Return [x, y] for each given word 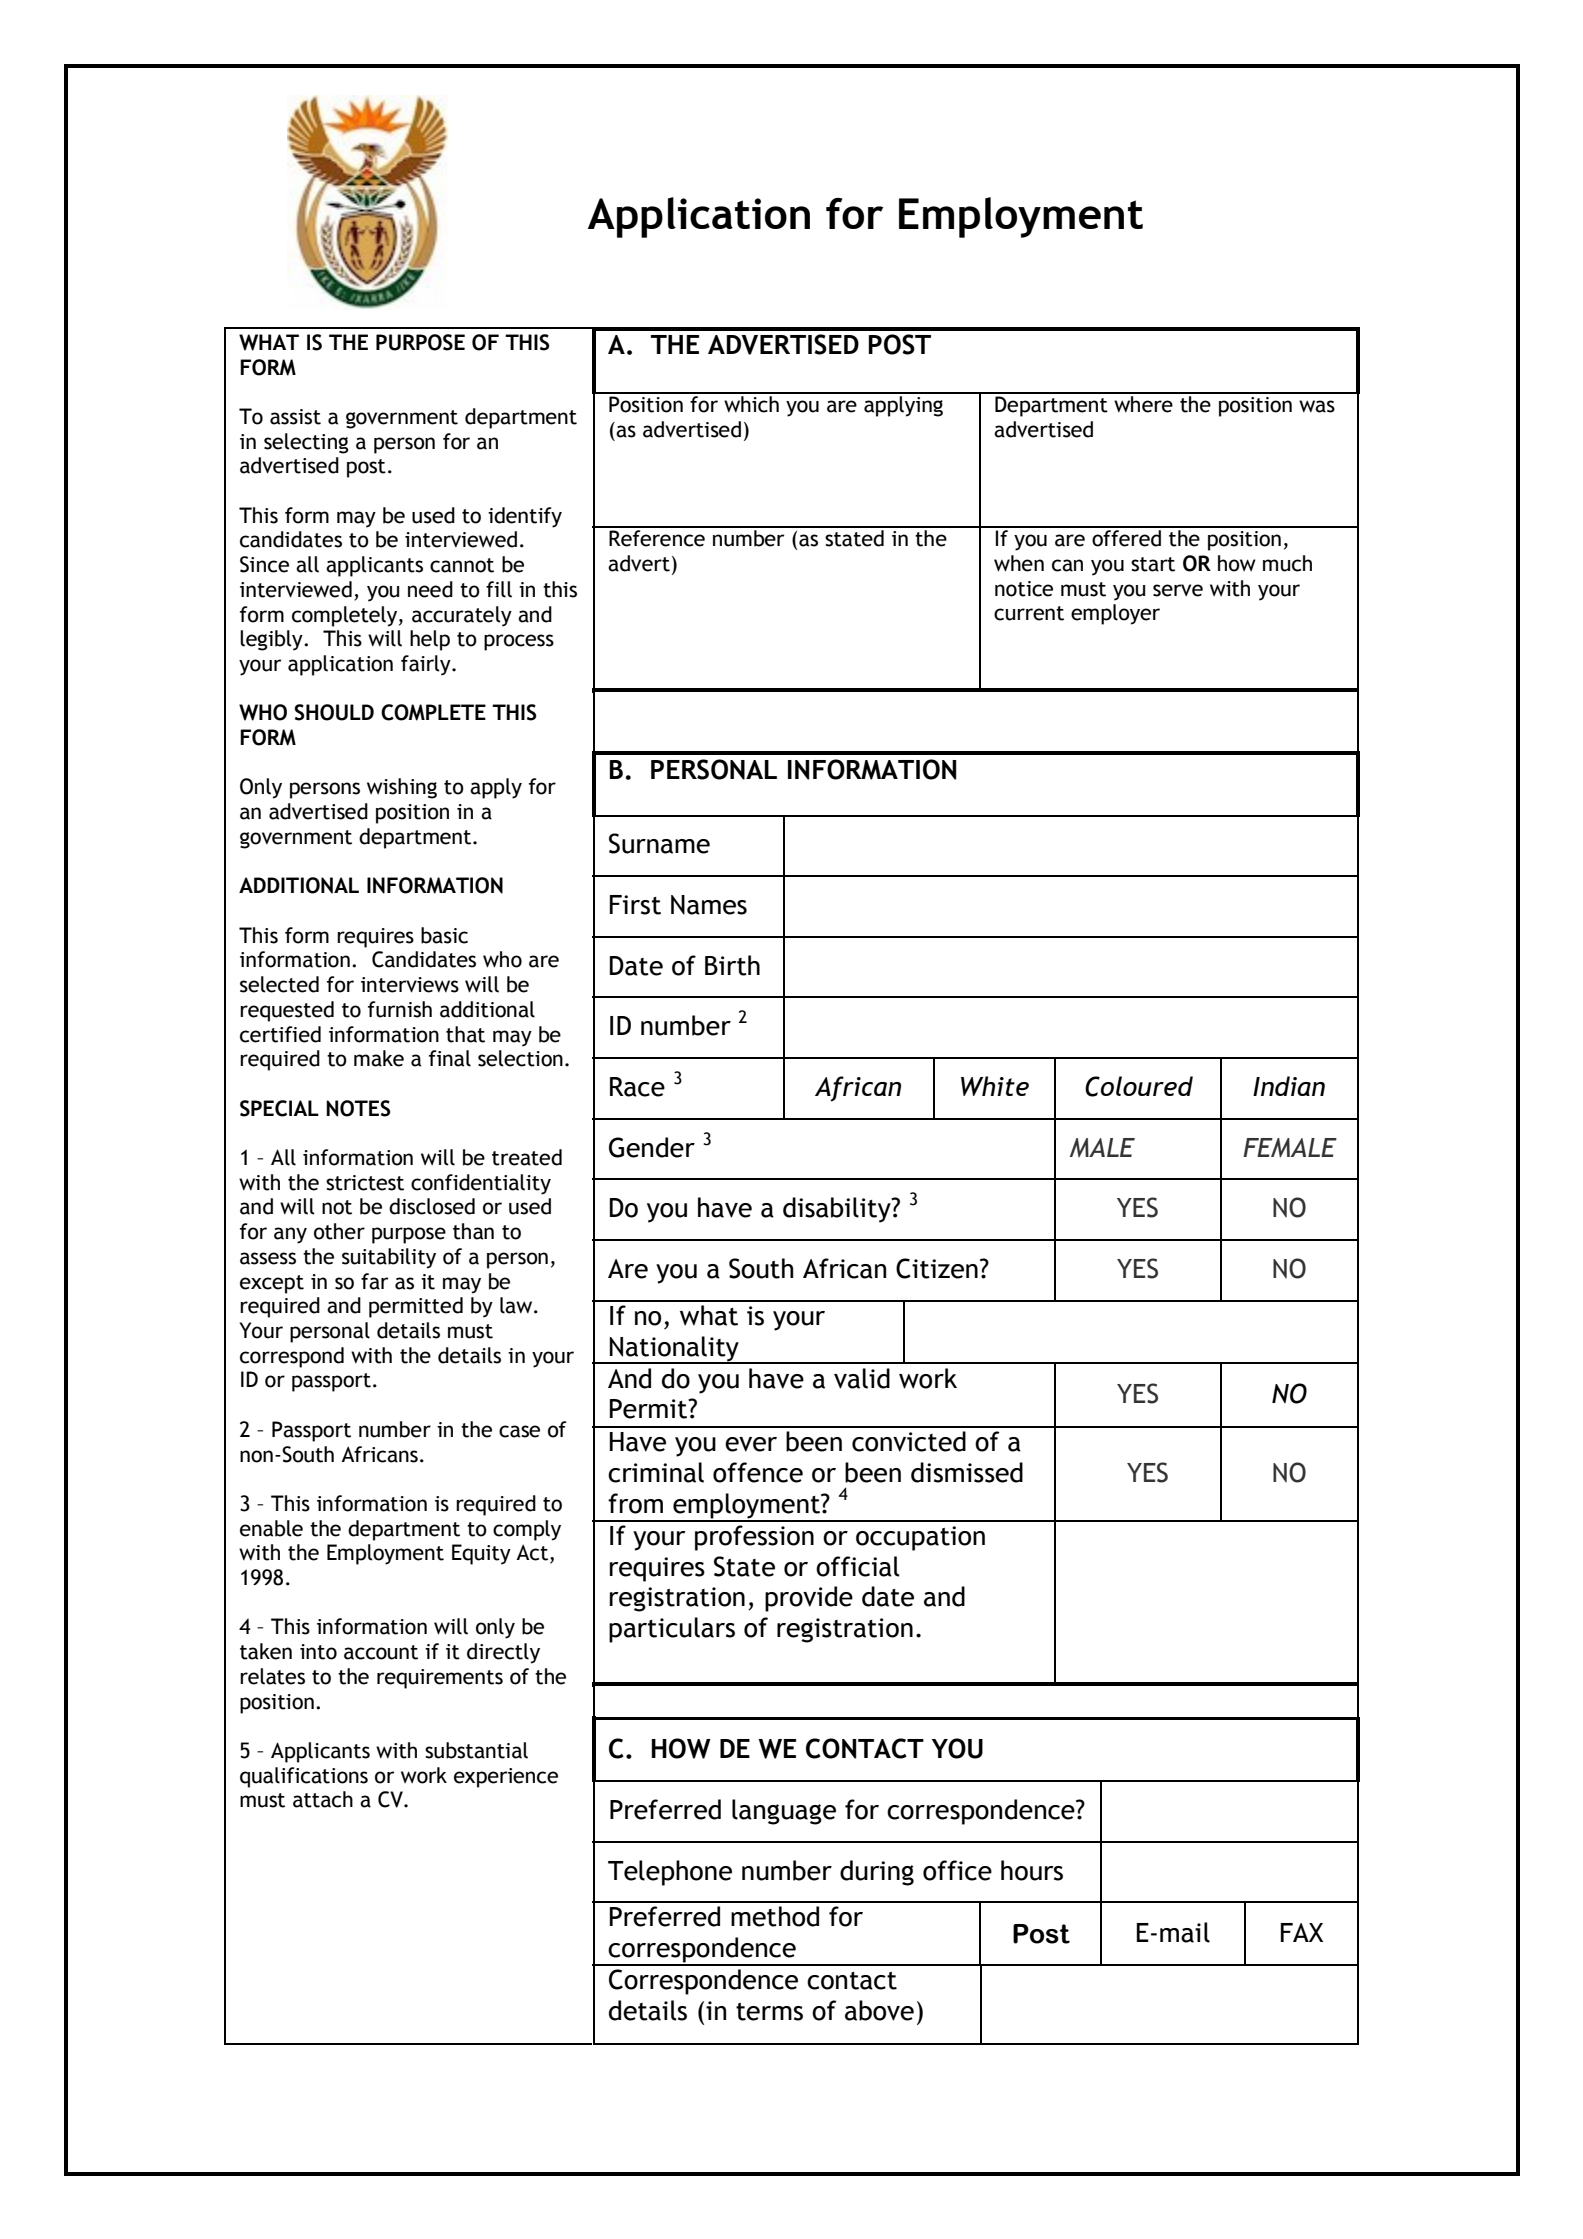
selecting [306, 443]
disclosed [432, 1206]
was [1317, 406]
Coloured [1139, 1086]
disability [838, 1210]
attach [323, 1799]
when [1019, 563]
